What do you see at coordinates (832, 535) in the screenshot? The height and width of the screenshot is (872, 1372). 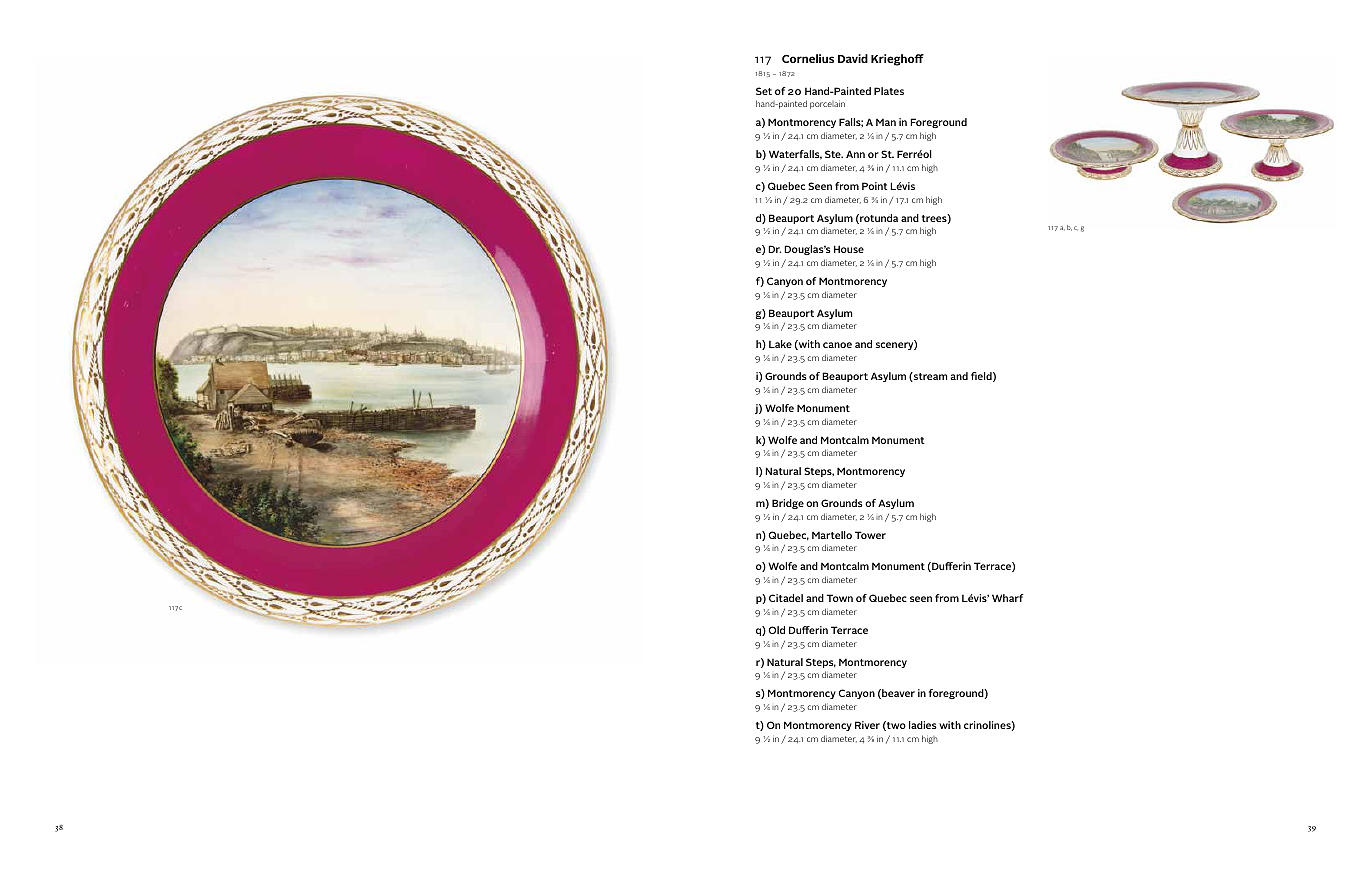 I see `Martello` at bounding box center [832, 535].
